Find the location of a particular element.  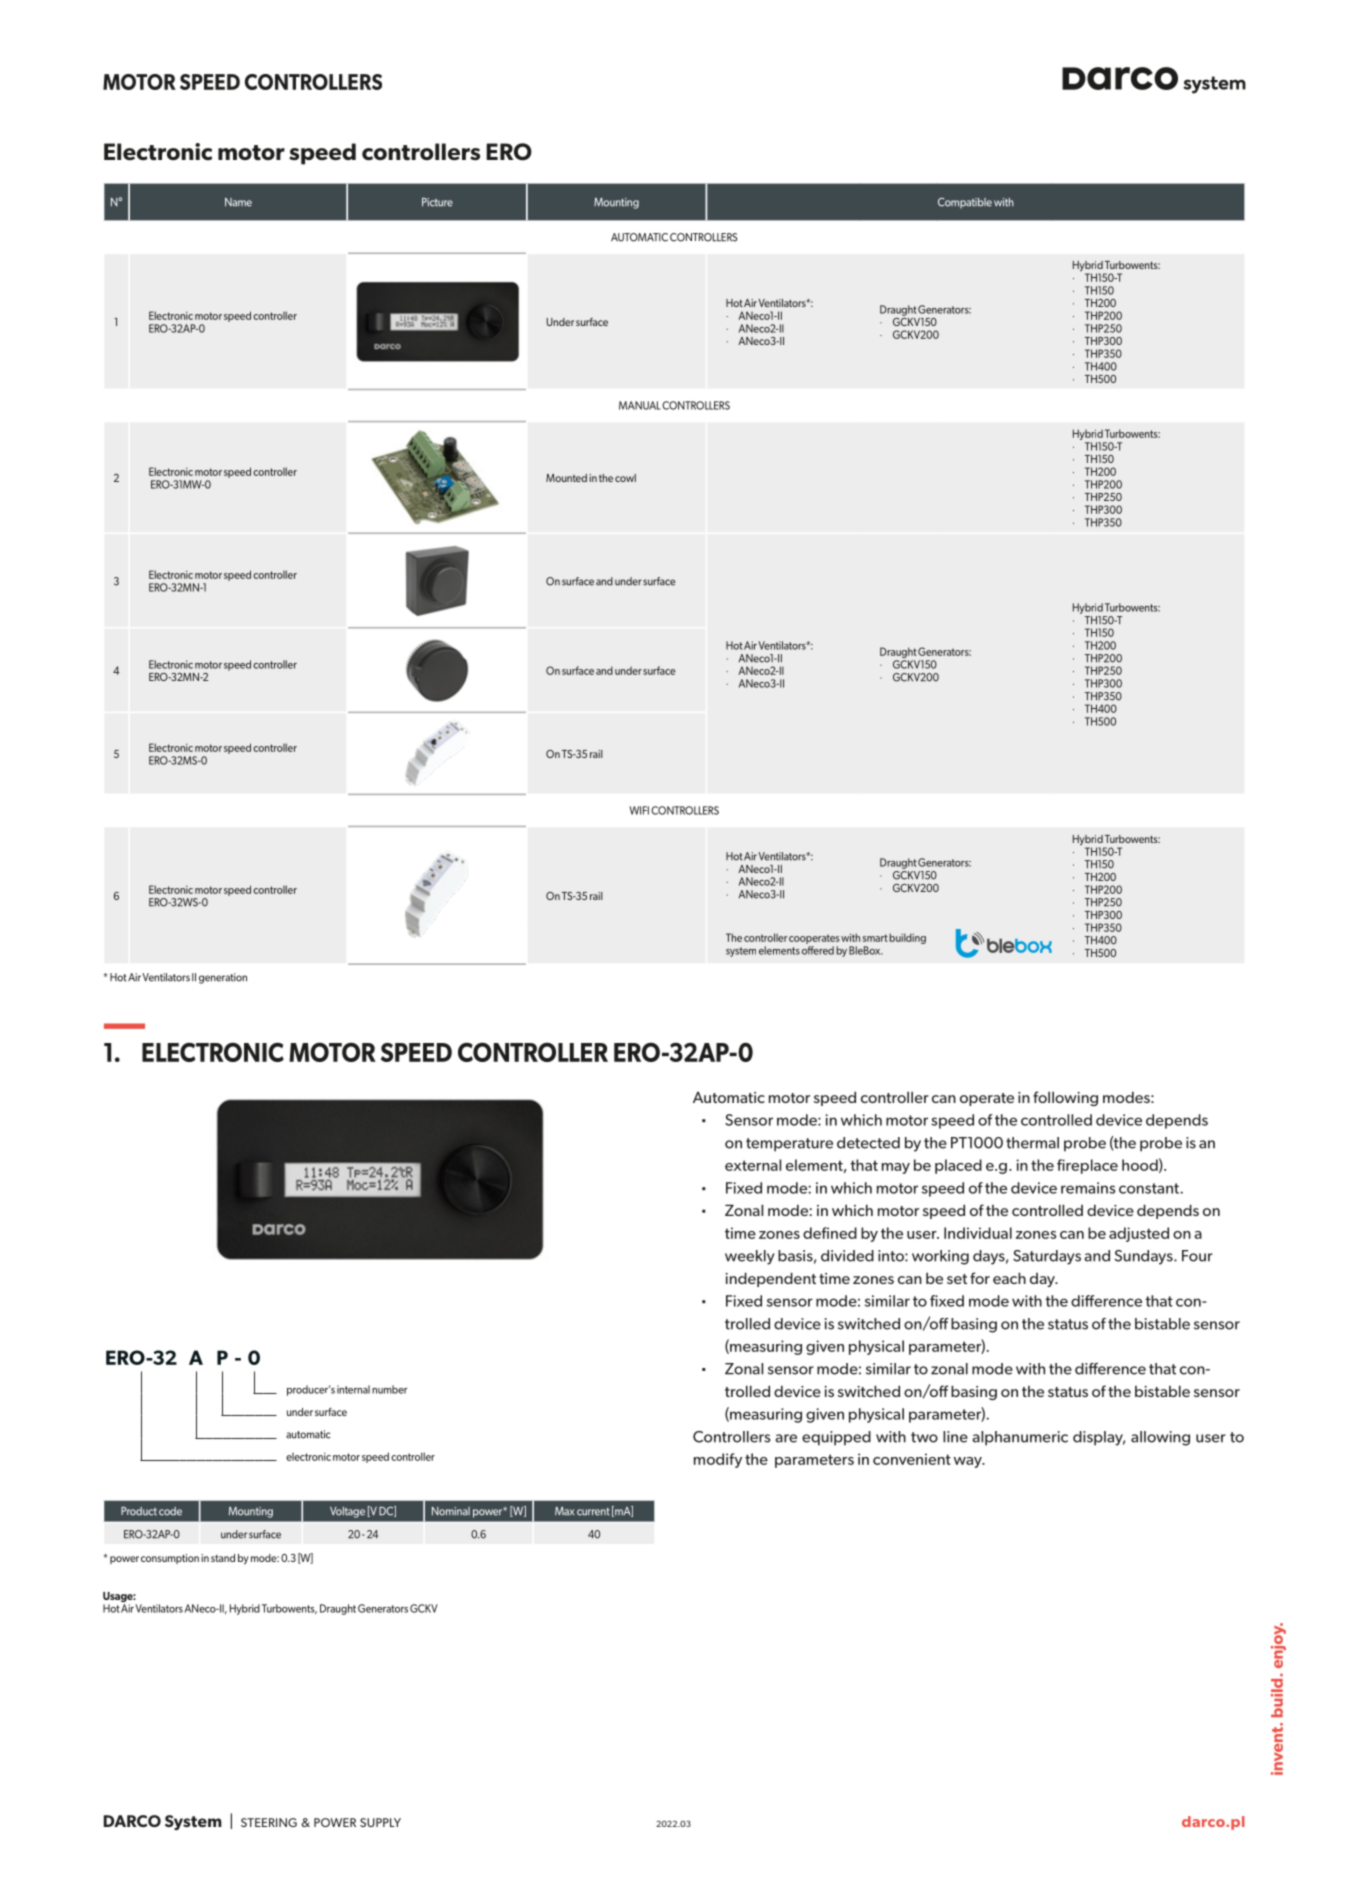

supply is located at coordinates (380, 1822).
